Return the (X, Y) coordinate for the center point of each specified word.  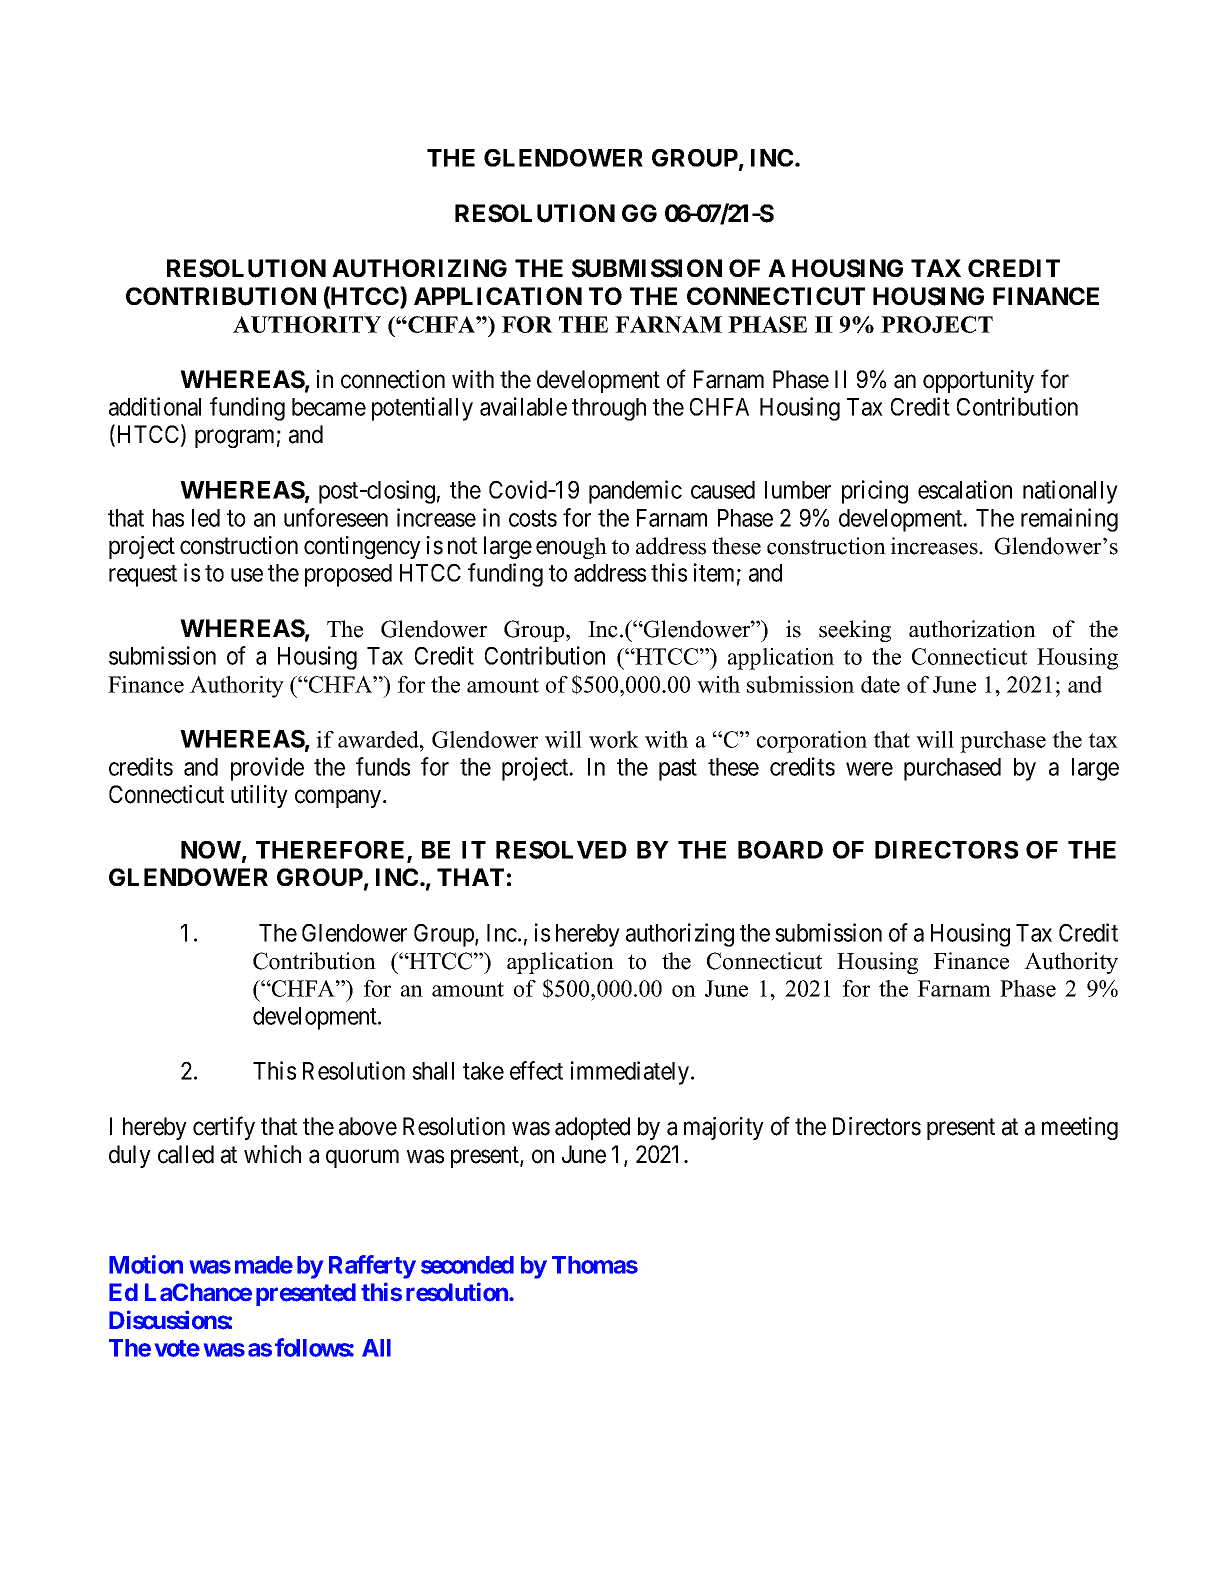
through (609, 409)
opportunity (978, 381)
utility (259, 796)
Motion (146, 1264)
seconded (467, 1265)
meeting (1080, 1128)
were (869, 769)
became (329, 407)
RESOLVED (561, 850)
